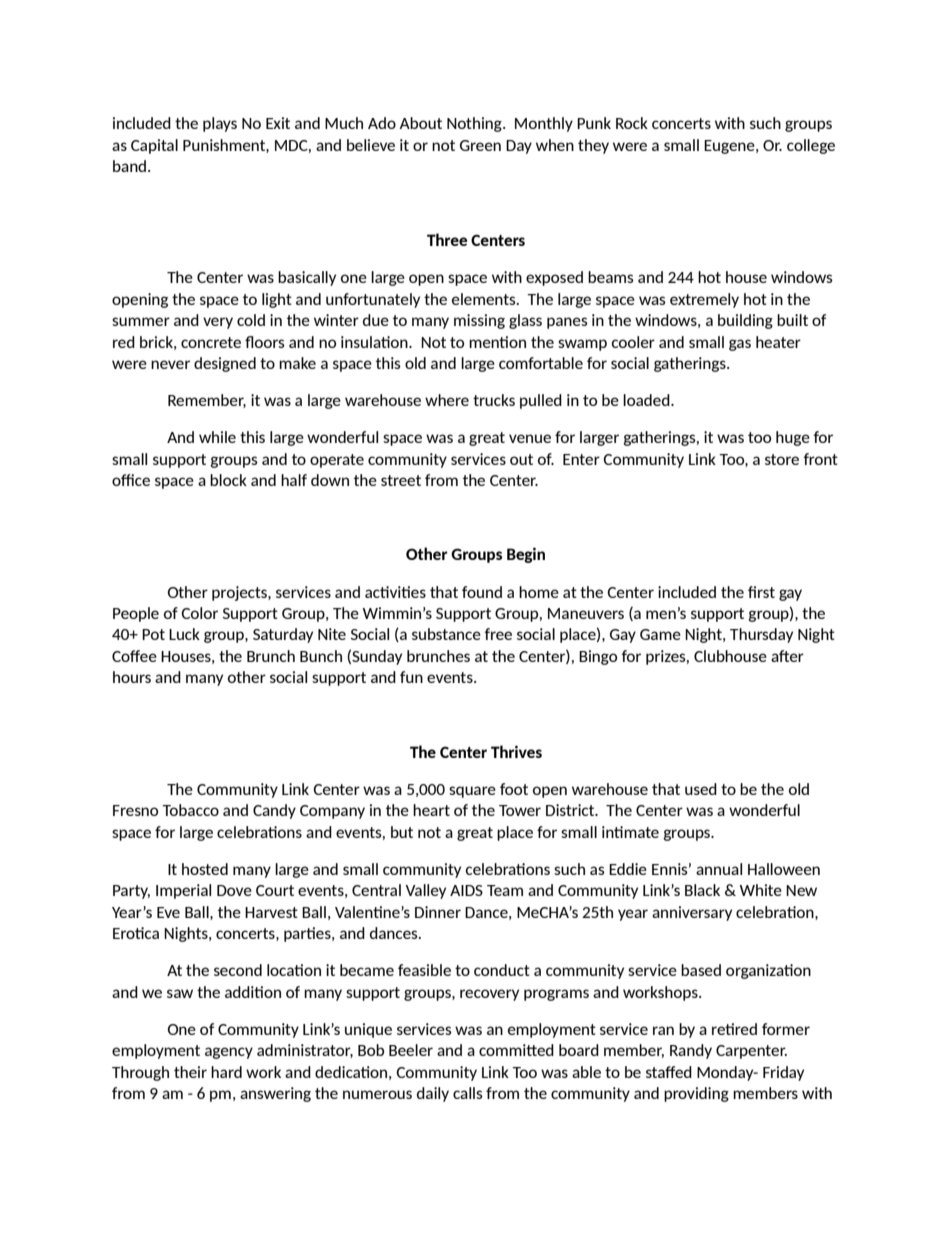 This document has width=952, height=1233. Describe the element at coordinates (220, 124) in the document. I see `plays` at that location.
